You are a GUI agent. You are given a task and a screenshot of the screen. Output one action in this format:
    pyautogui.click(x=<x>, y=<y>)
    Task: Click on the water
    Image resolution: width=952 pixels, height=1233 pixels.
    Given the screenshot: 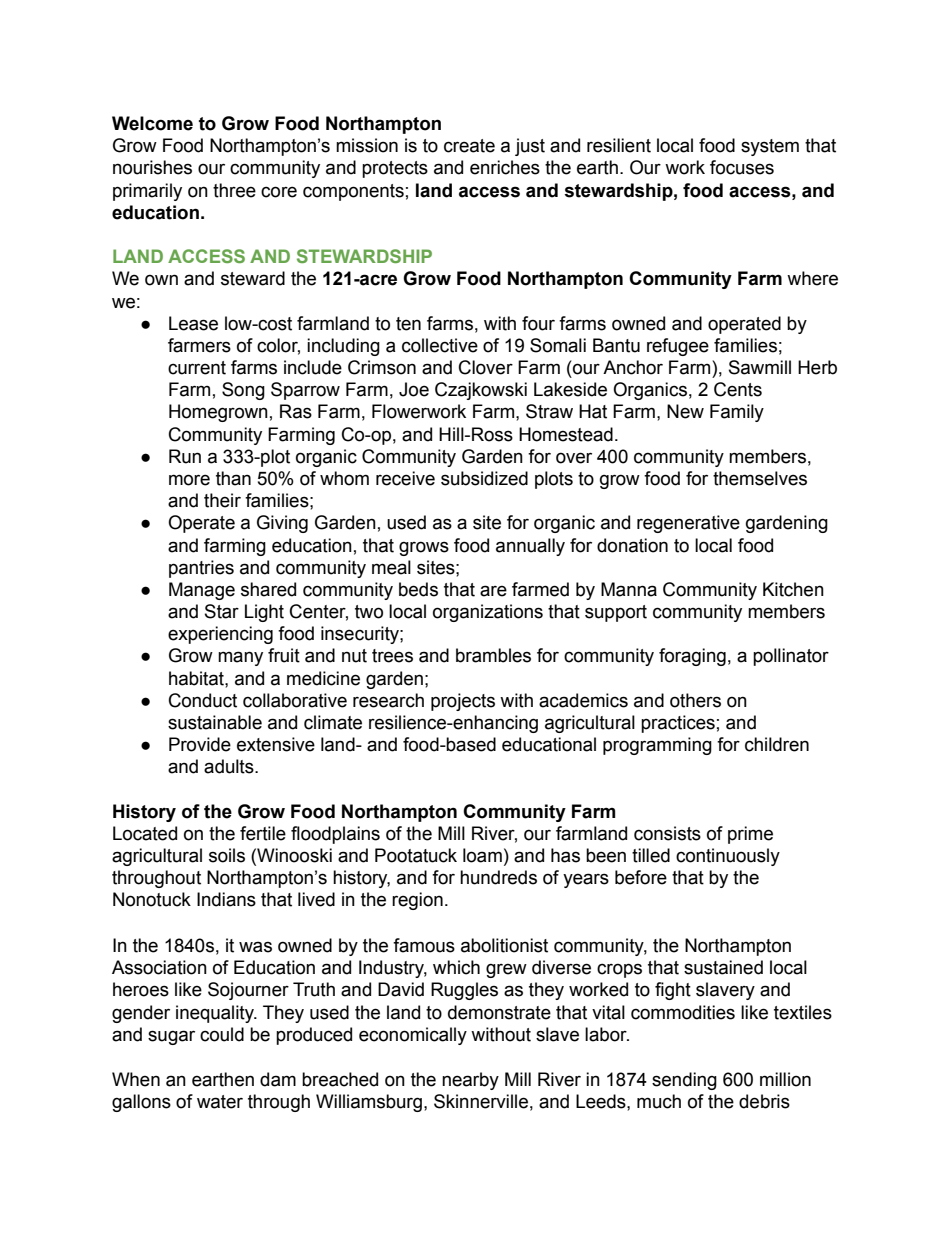 What is the action you would take?
    pyautogui.click(x=220, y=1102)
